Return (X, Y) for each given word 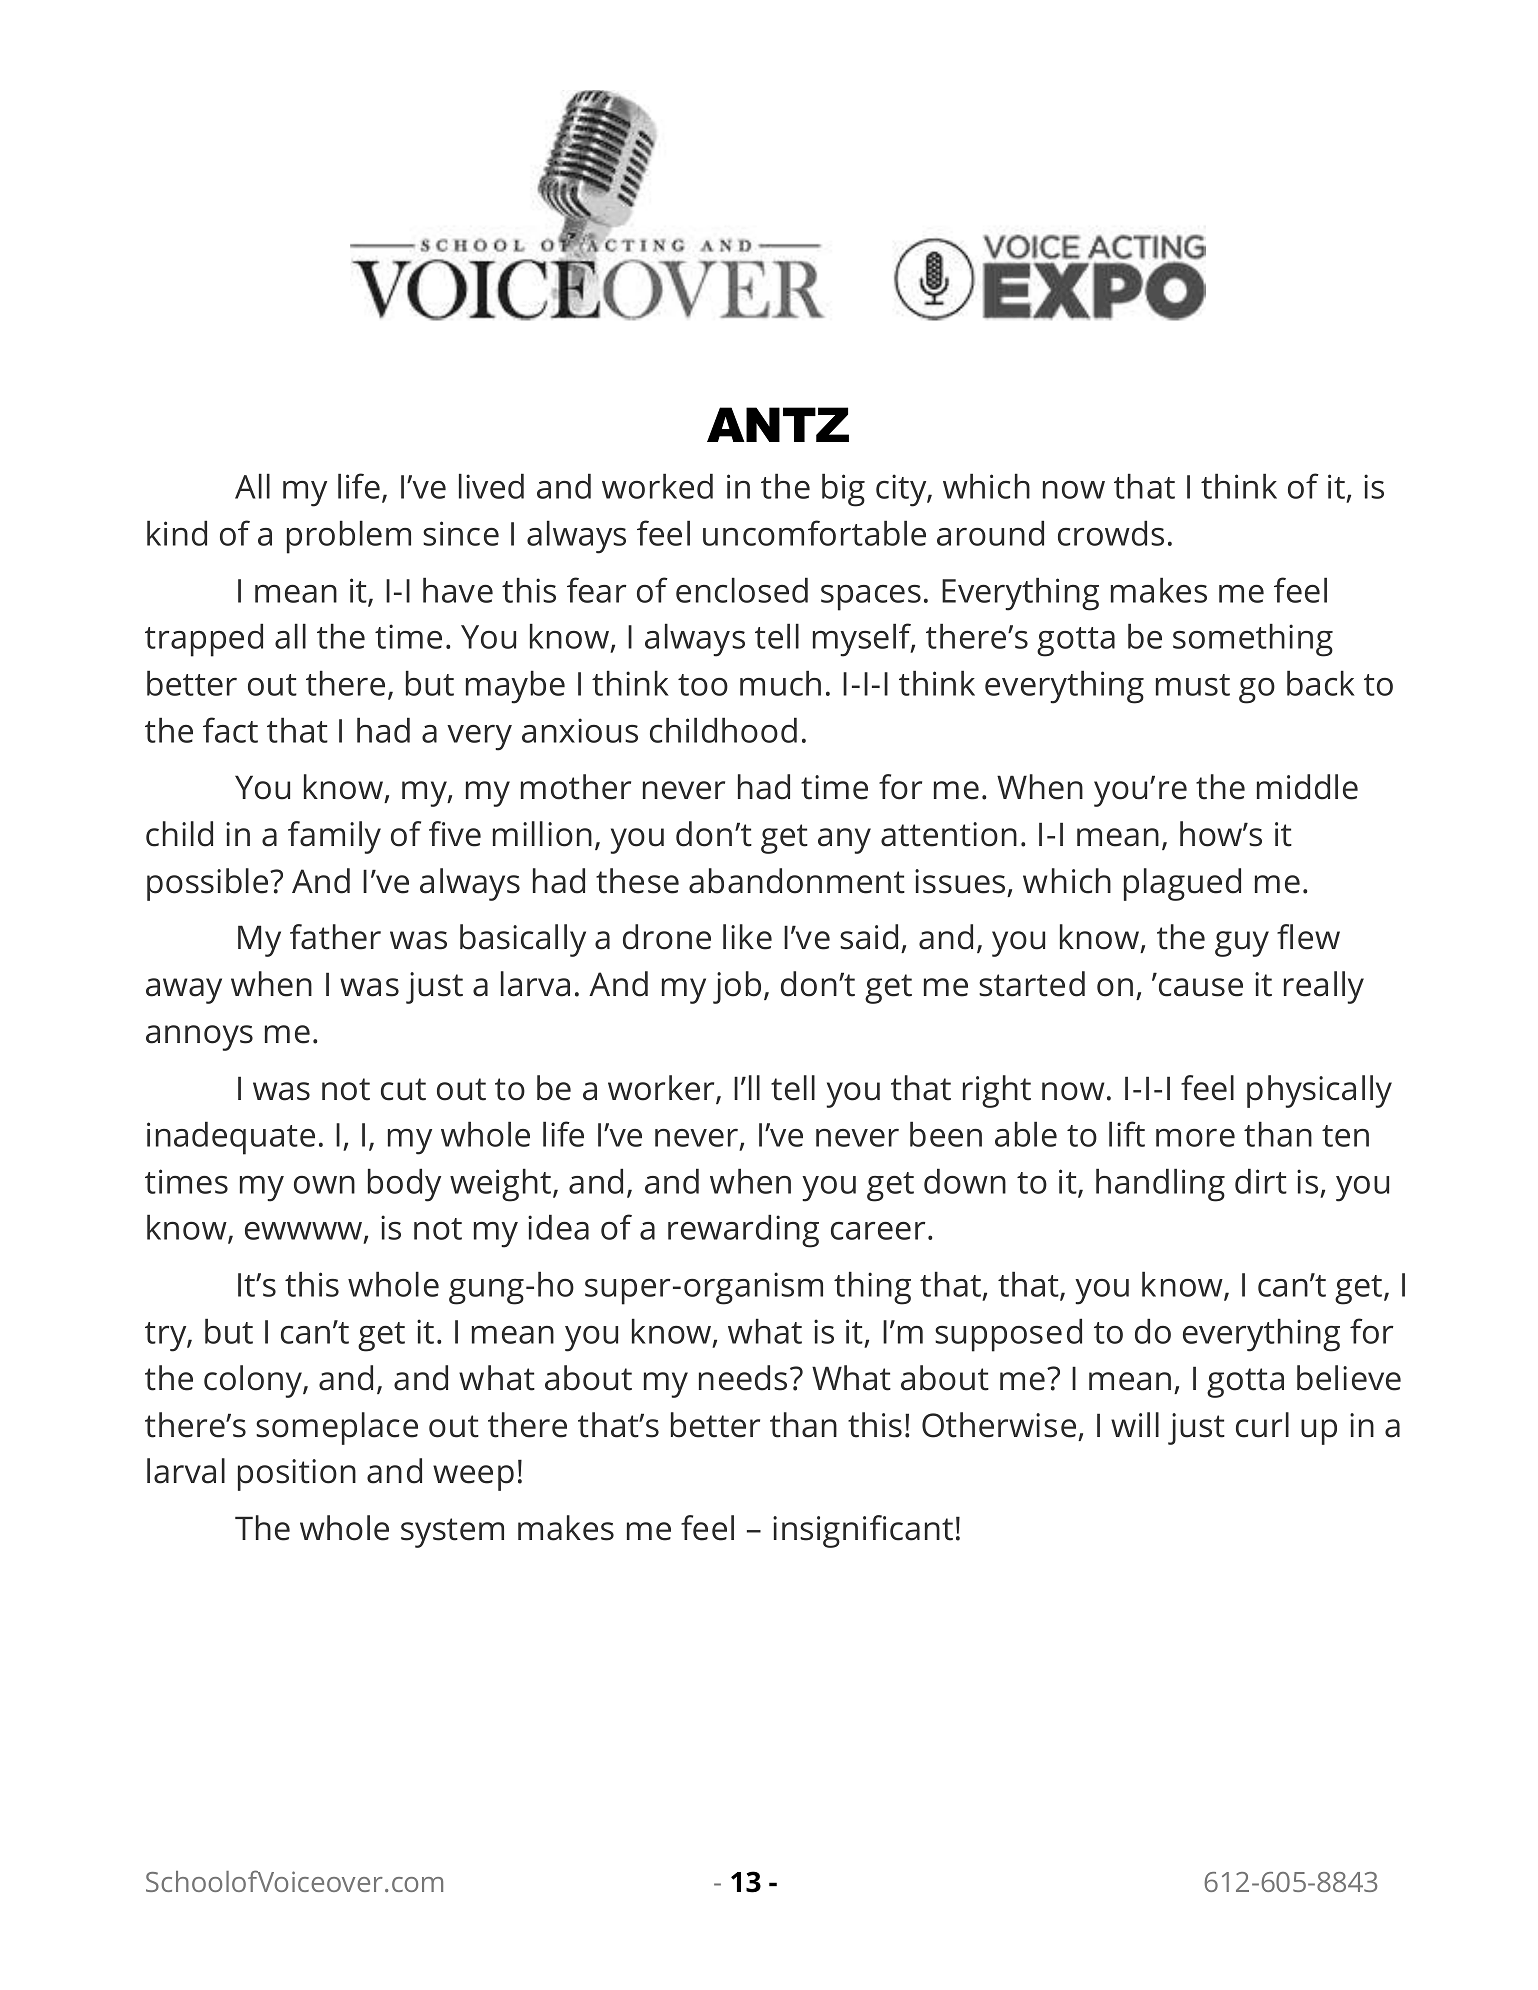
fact (230, 730)
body (404, 1185)
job (737, 987)
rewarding (743, 1231)
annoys (199, 1038)
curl (1262, 1425)
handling (1160, 1185)
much (780, 683)
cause (1201, 987)
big (843, 490)
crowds (1111, 533)
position (297, 1475)
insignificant (863, 1531)
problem (349, 537)
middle (1307, 787)
